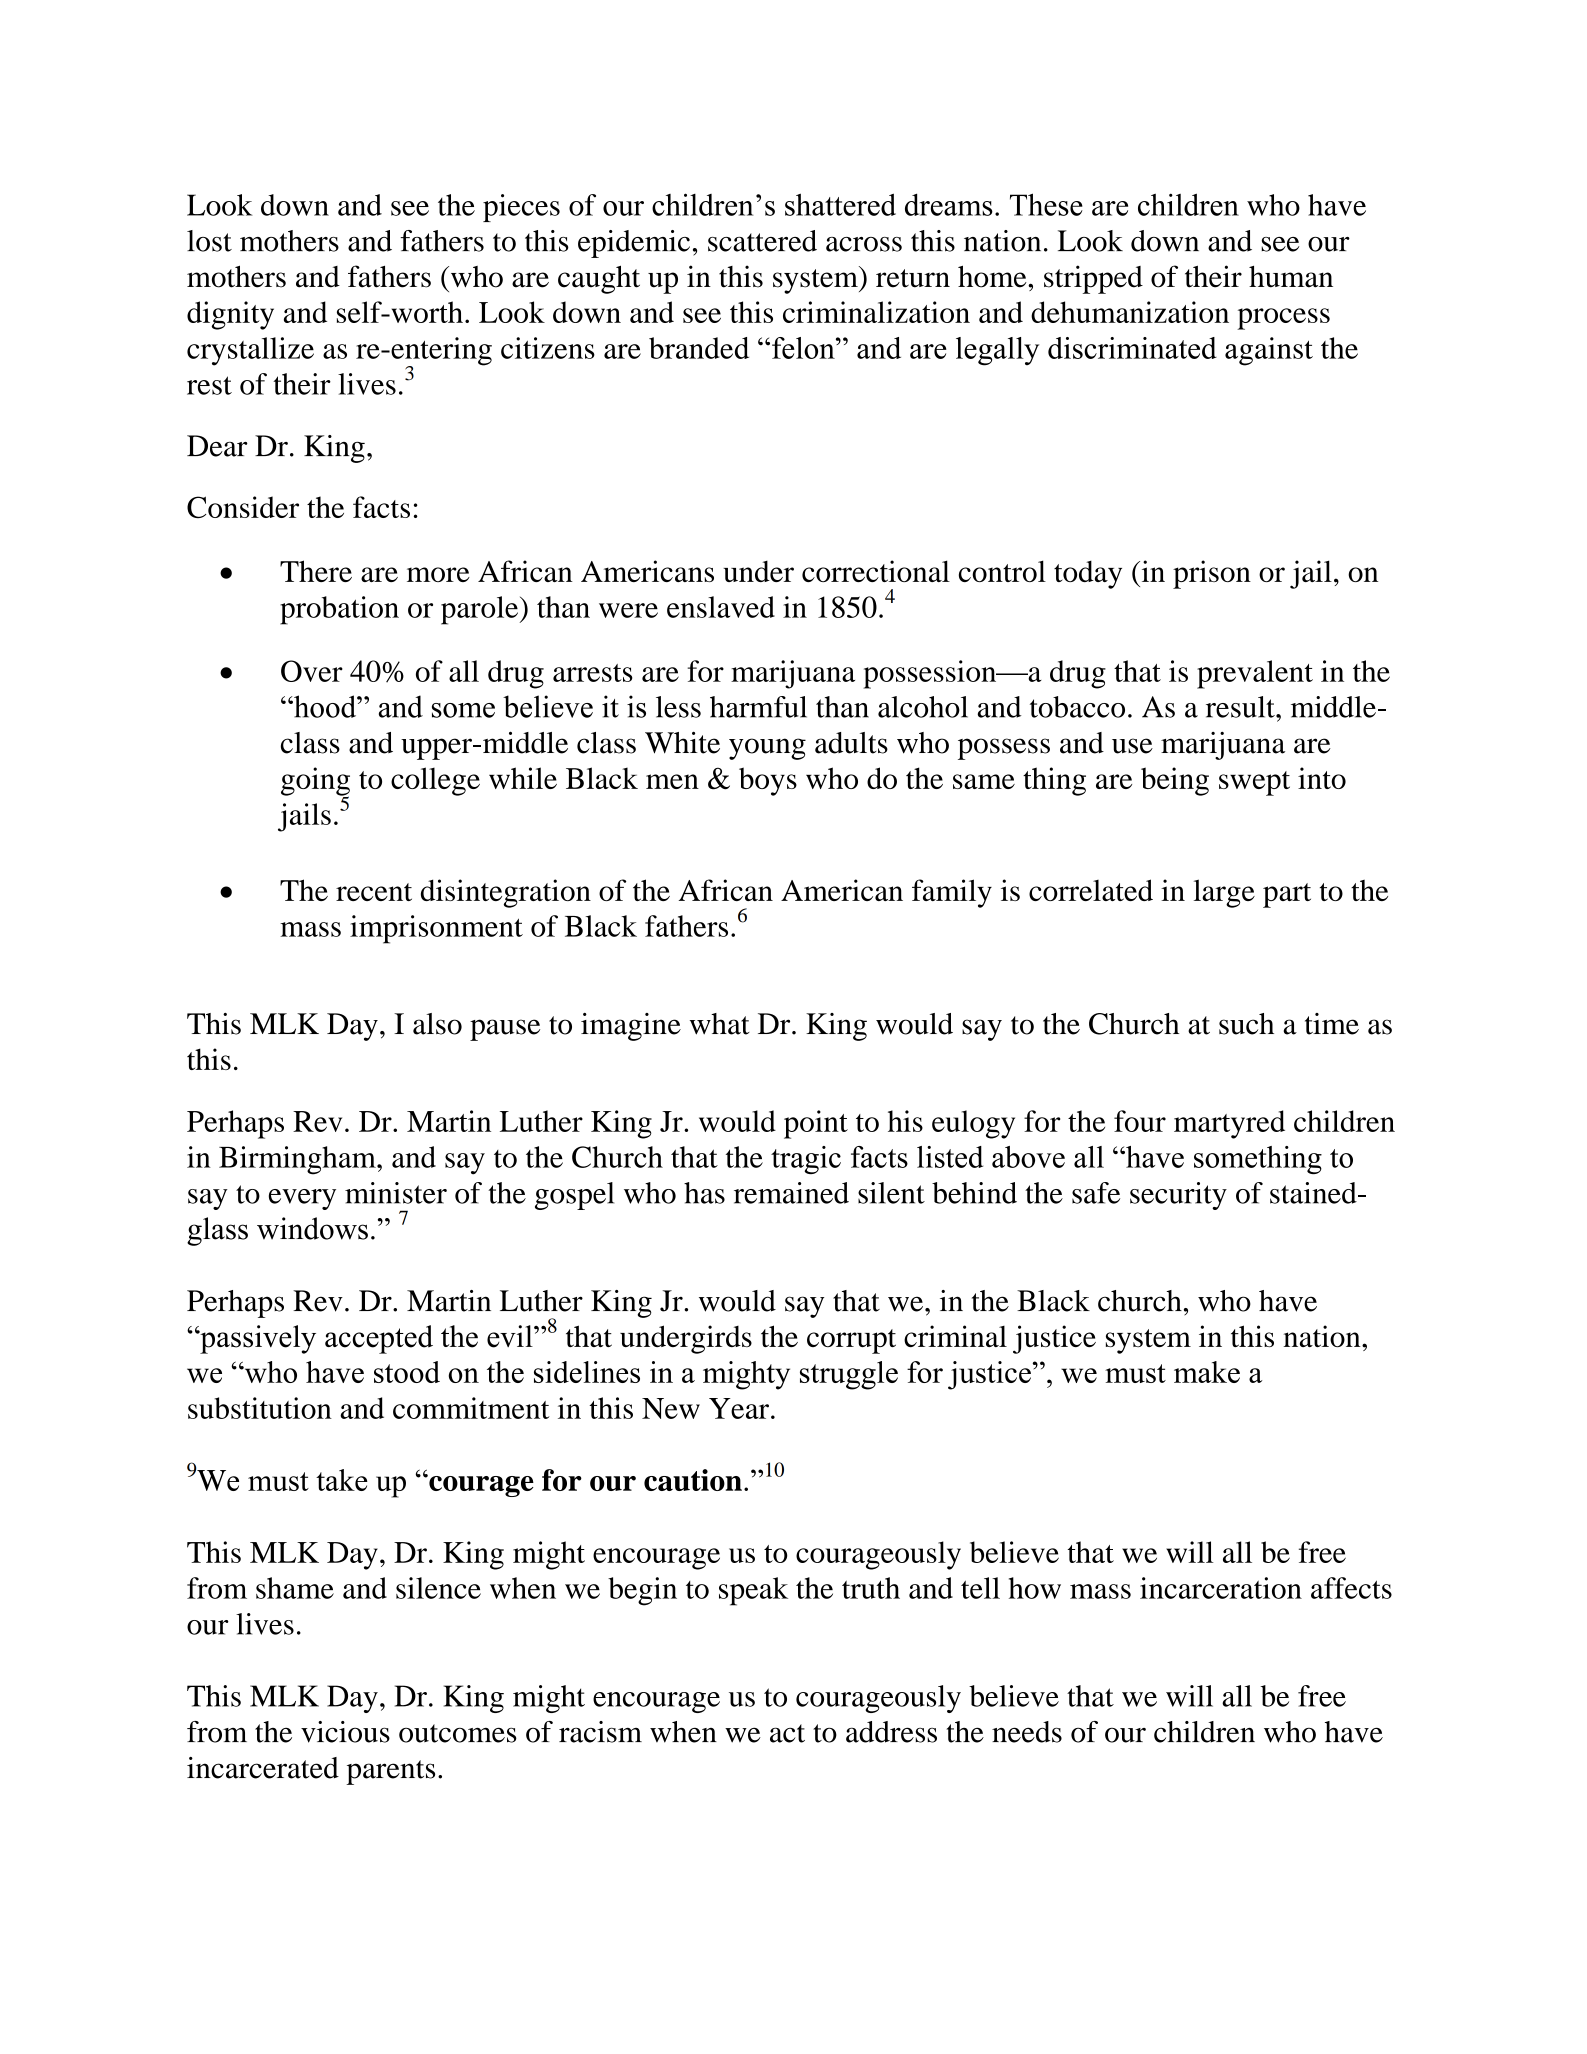 The image size is (1587, 2054). I want to click on needs, so click(1027, 1732).
